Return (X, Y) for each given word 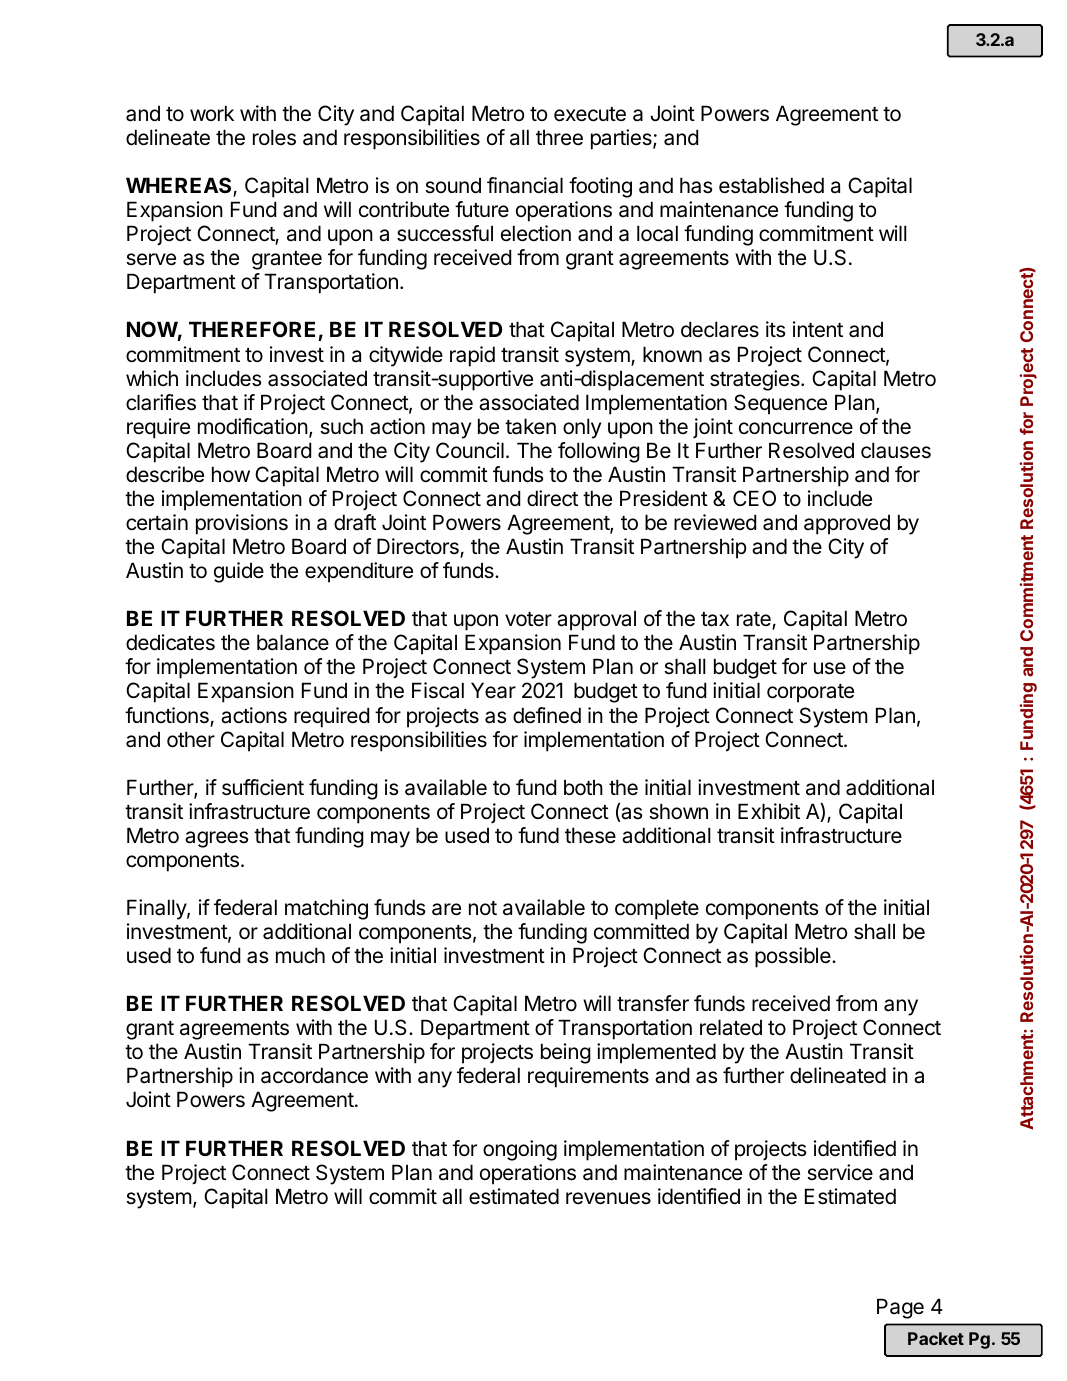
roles (274, 137)
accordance (314, 1075)
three (559, 137)
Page (900, 1308)
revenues (608, 1198)
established (771, 185)
